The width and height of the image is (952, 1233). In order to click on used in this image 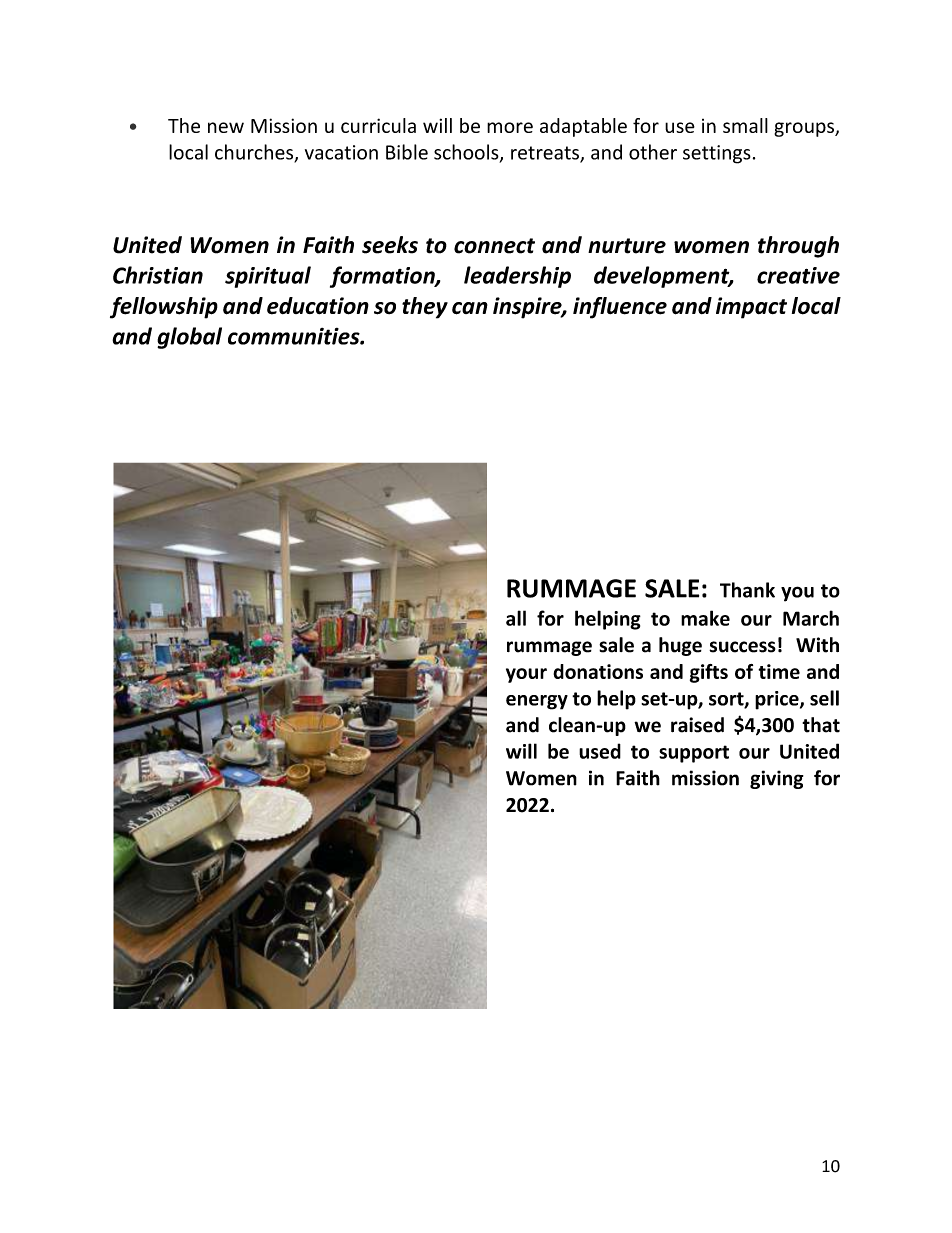, I will do `click(600, 751)`.
